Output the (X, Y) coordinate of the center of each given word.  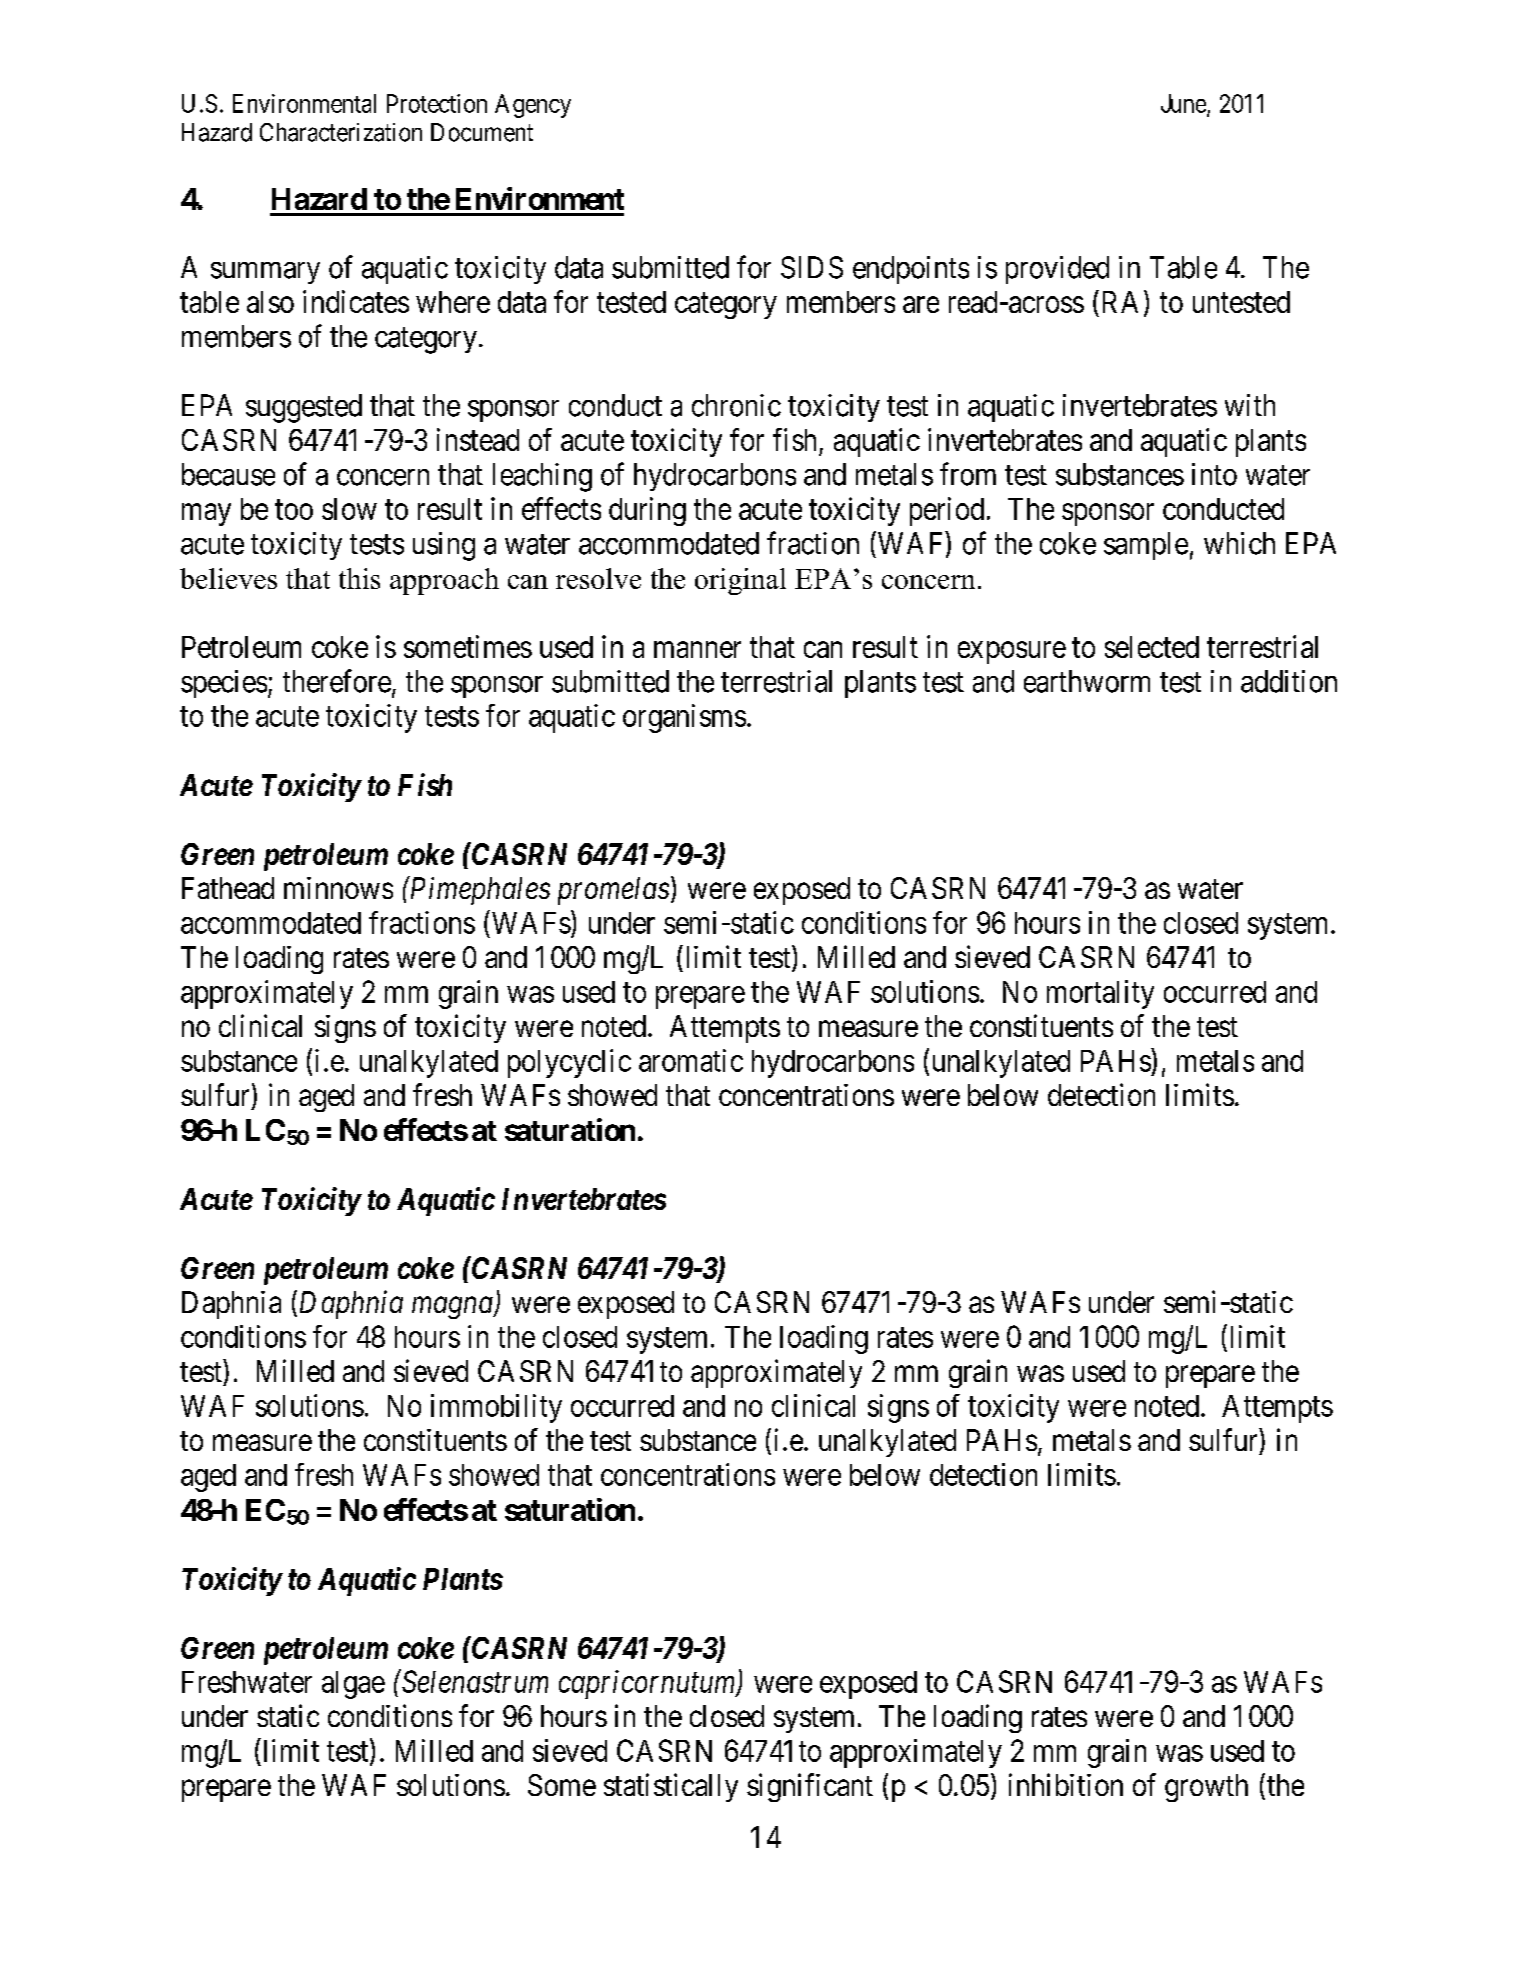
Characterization (341, 132)
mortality (1100, 994)
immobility (496, 1408)
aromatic (691, 1060)
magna (453, 1308)
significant (810, 1787)
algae (353, 1685)
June (1183, 103)
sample (1146, 546)
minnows (338, 888)
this (359, 578)
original (740, 581)
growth (1206, 1788)
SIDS (812, 267)
